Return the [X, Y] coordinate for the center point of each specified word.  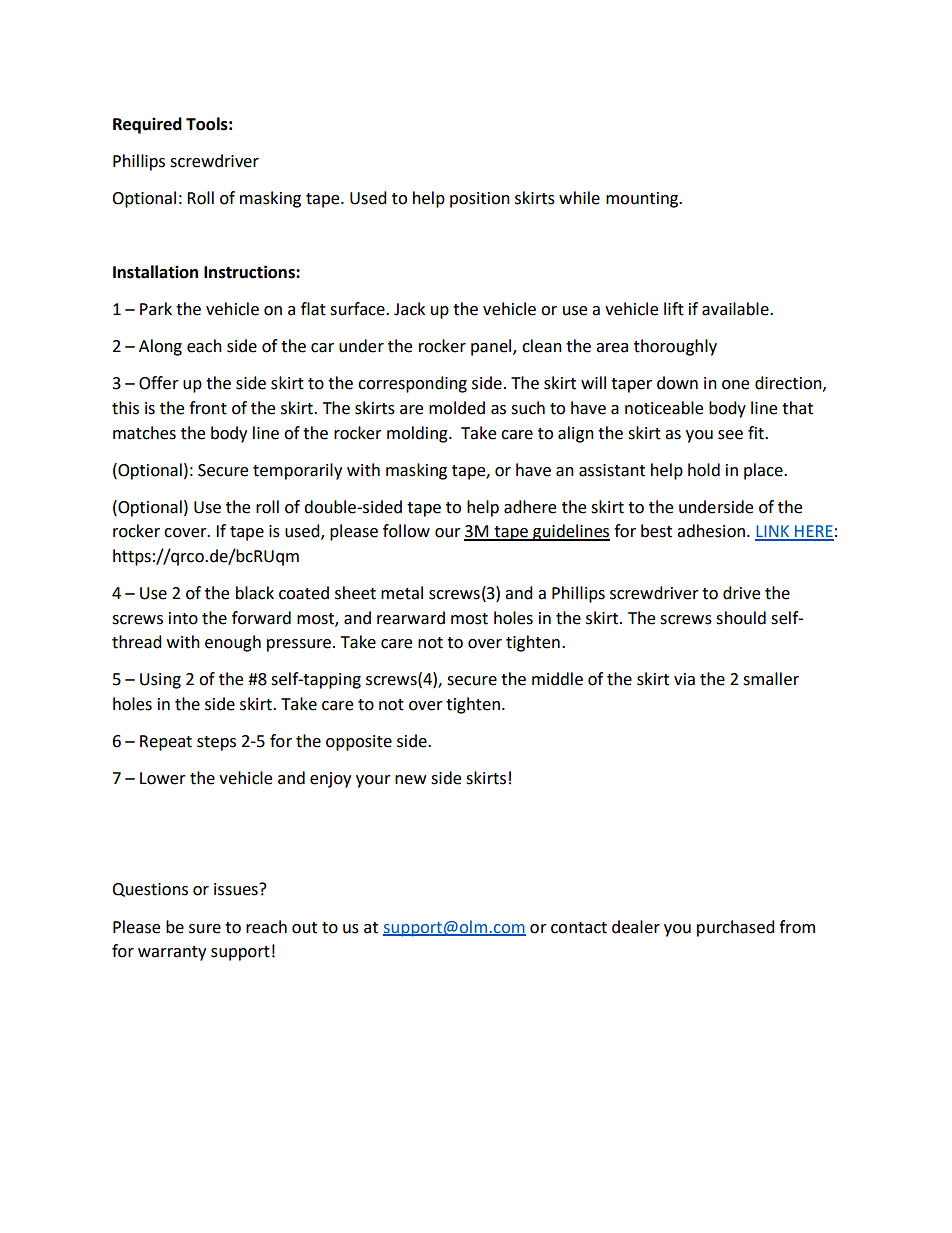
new [410, 780]
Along [160, 347]
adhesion [711, 531]
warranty [172, 953]
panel [492, 347]
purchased [736, 928]
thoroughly [675, 347]
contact [579, 928]
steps [216, 743]
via [684, 679]
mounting [643, 200]
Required [147, 125]
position [480, 200]
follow [406, 531]
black [255, 593]
